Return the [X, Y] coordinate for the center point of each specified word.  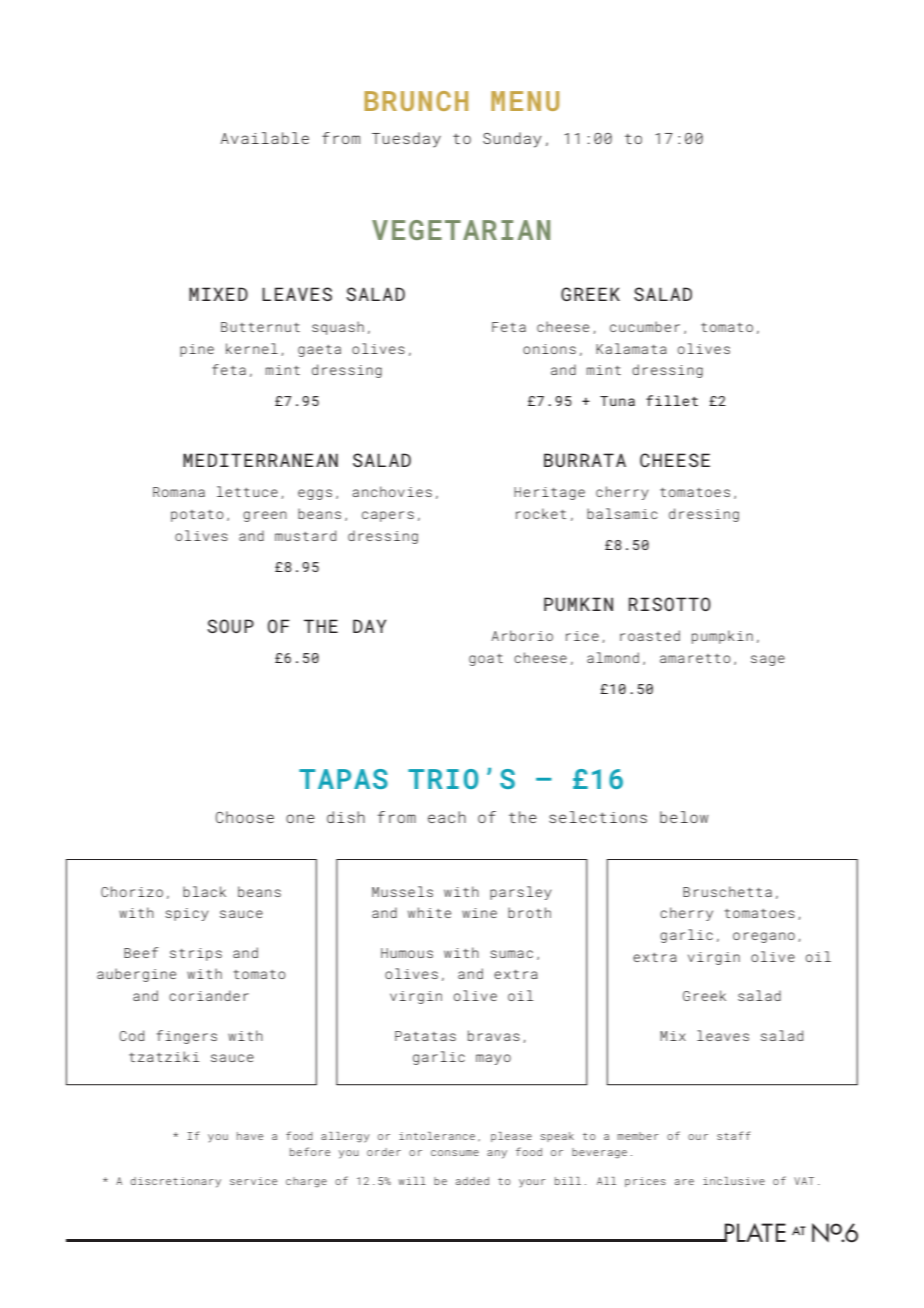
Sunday [512, 140]
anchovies [392, 491]
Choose [245, 817]
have [250, 1136]
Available [265, 138]
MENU [525, 101]
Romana [179, 492]
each [447, 817]
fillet [672, 400]
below [684, 817]
